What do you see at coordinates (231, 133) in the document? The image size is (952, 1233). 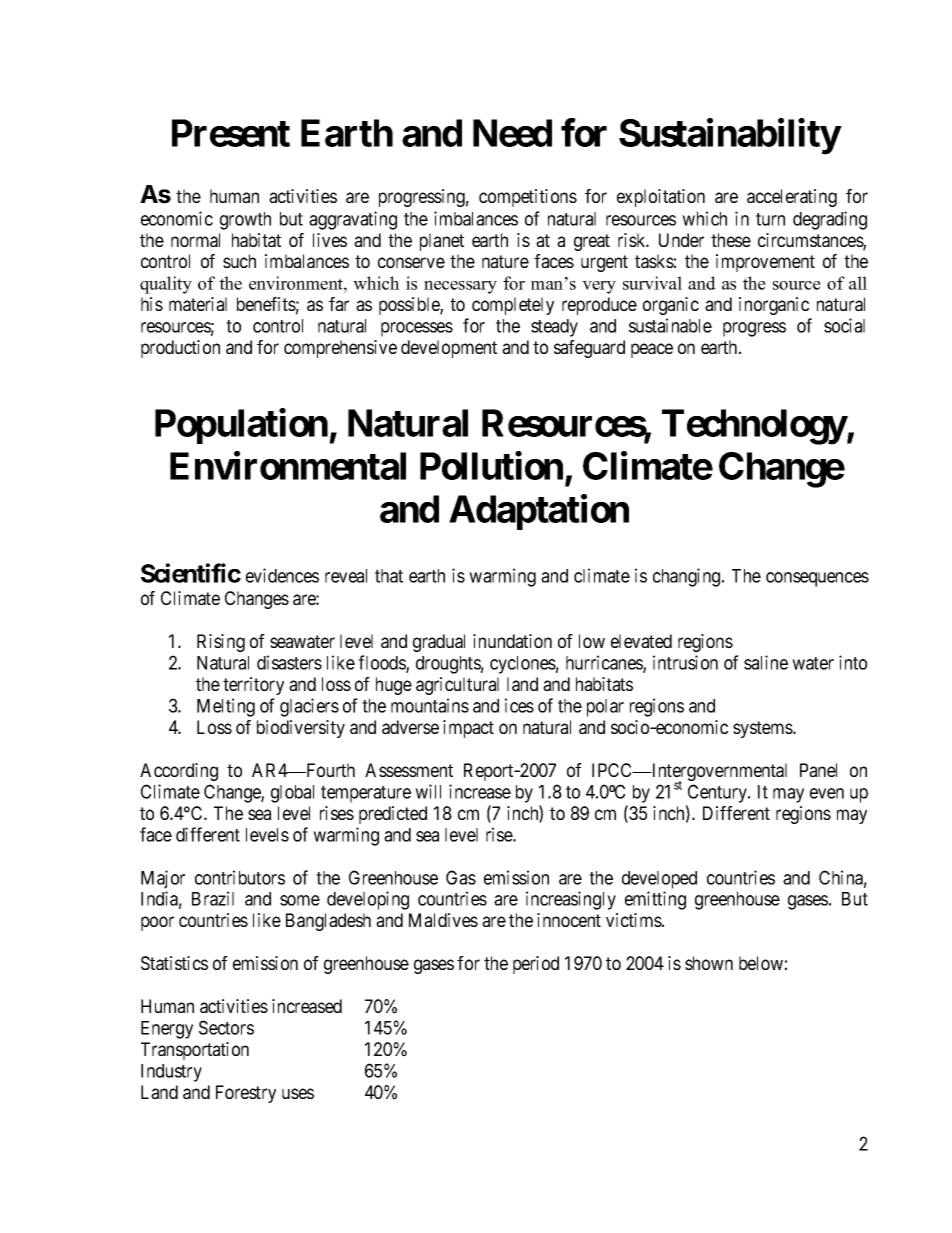 I see `Present` at bounding box center [231, 133].
